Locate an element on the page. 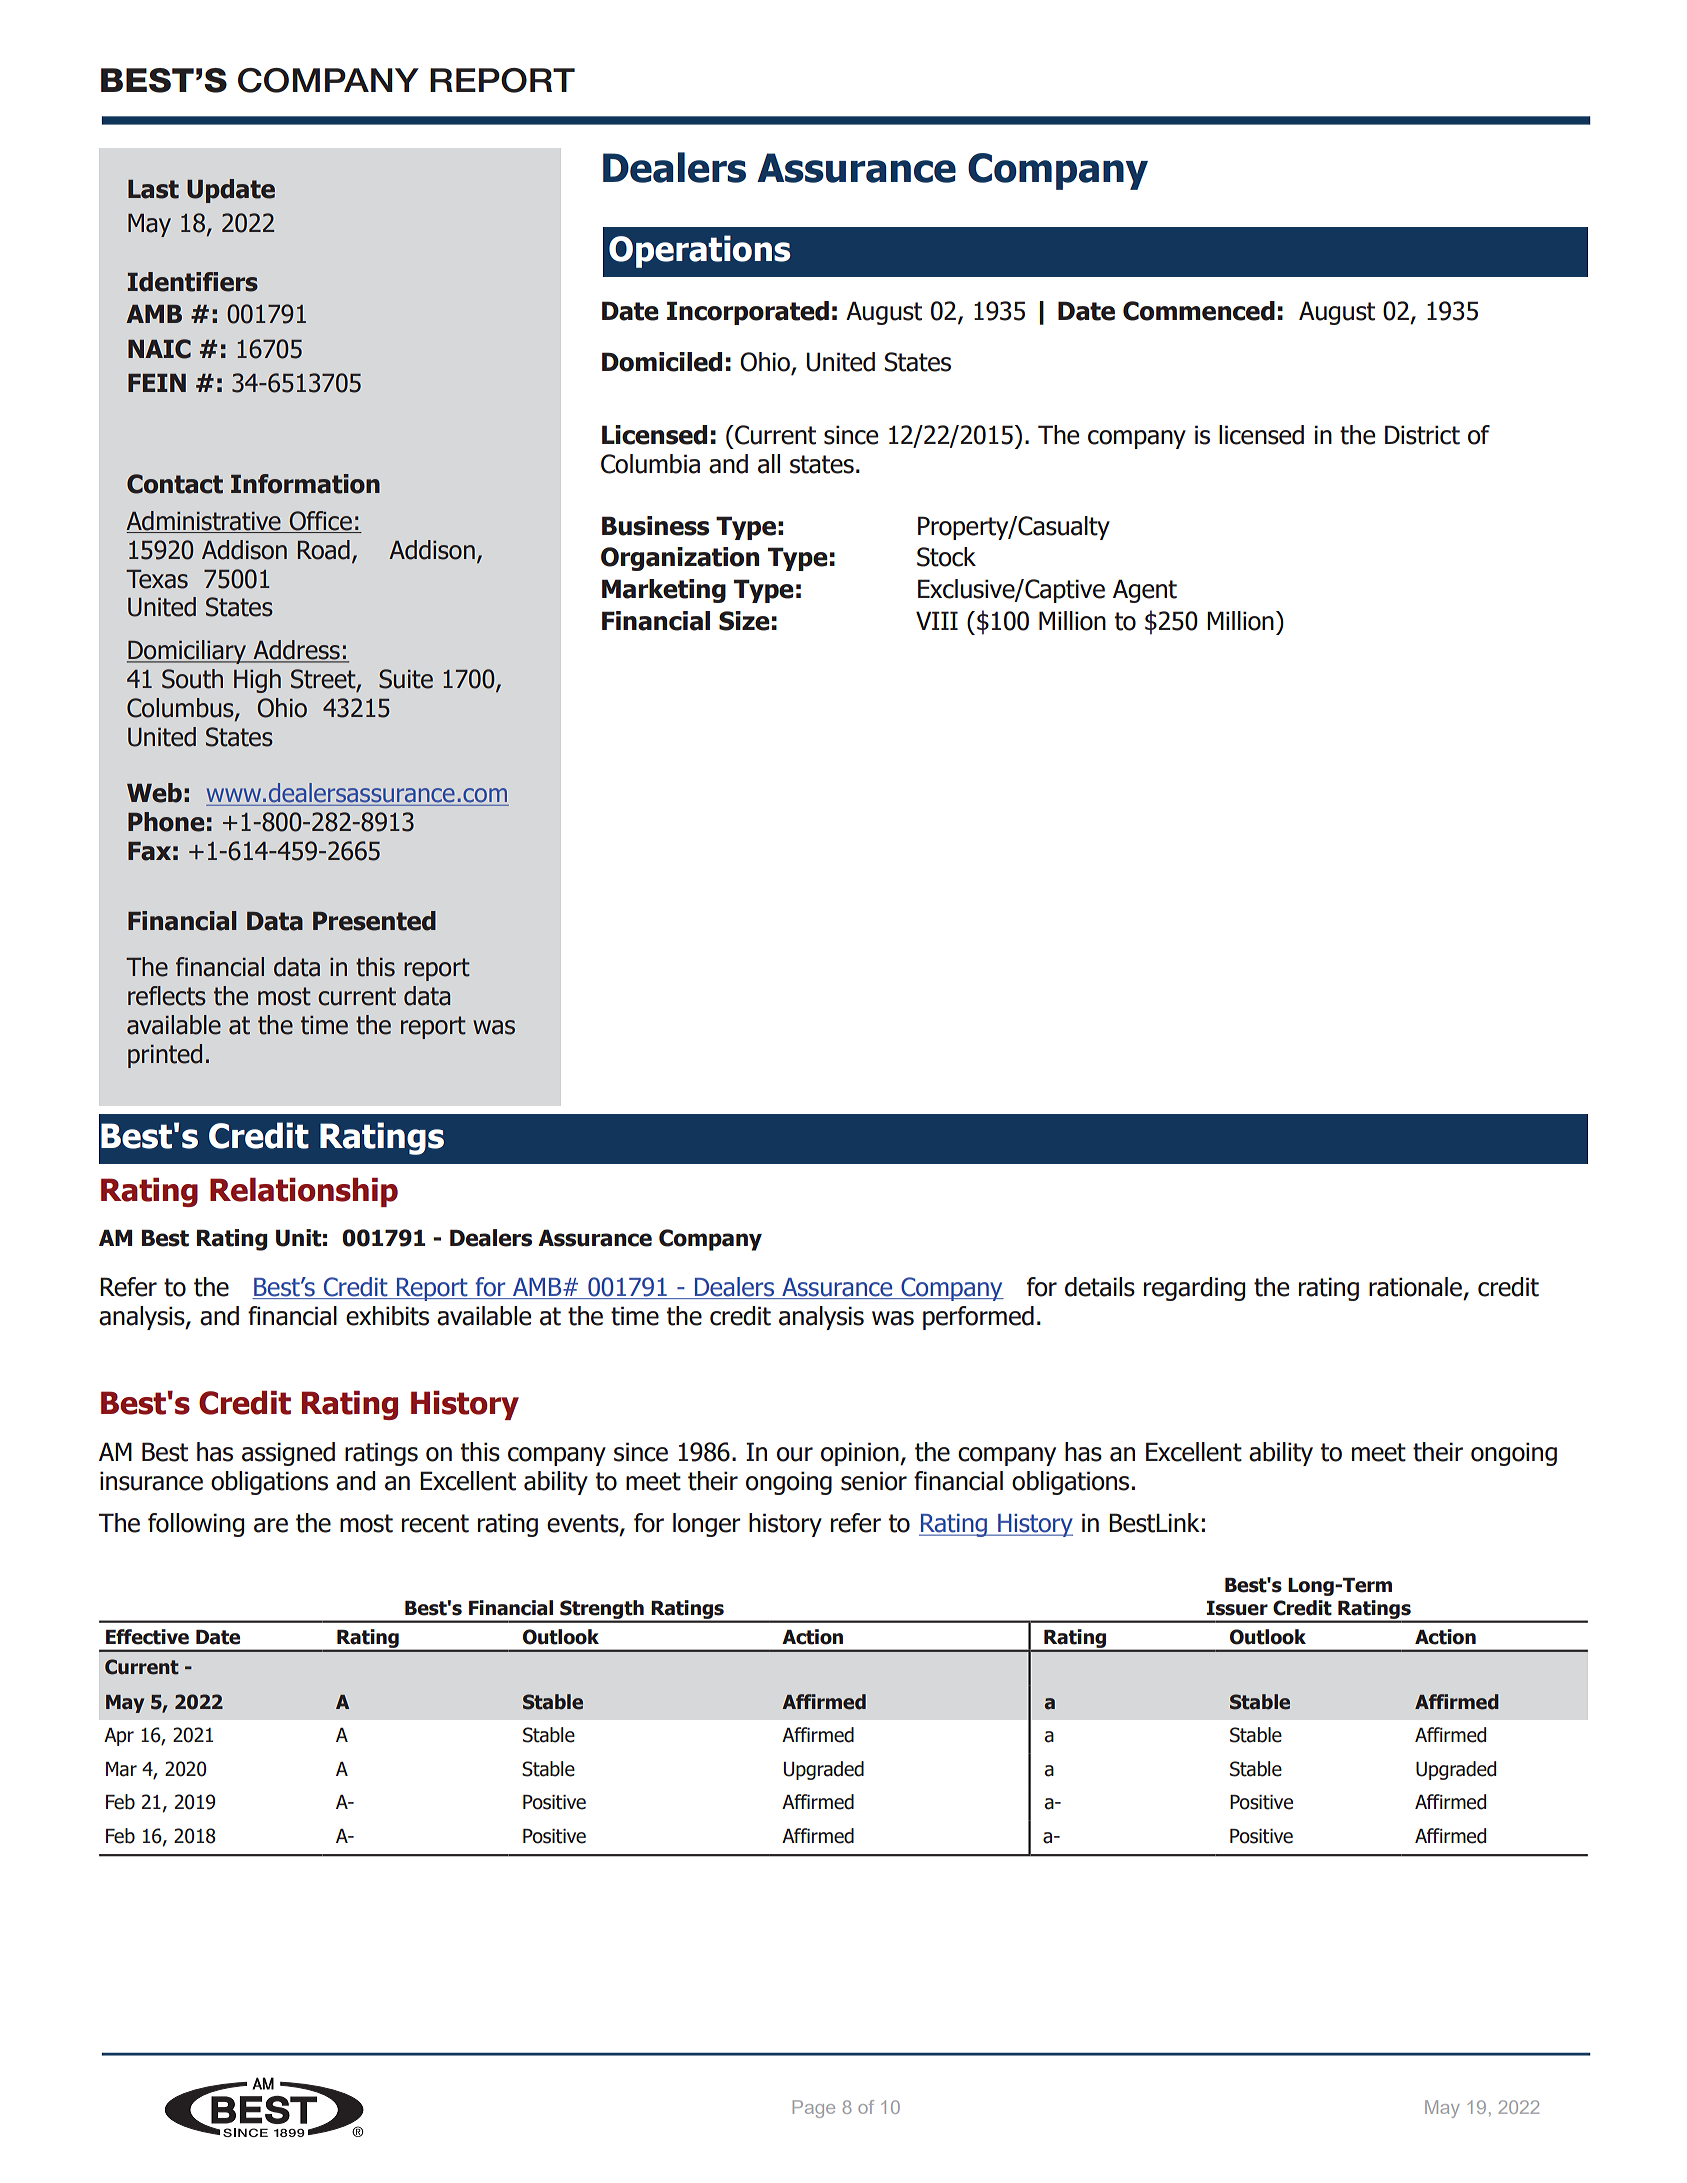  regarding is located at coordinates (1194, 1289).
